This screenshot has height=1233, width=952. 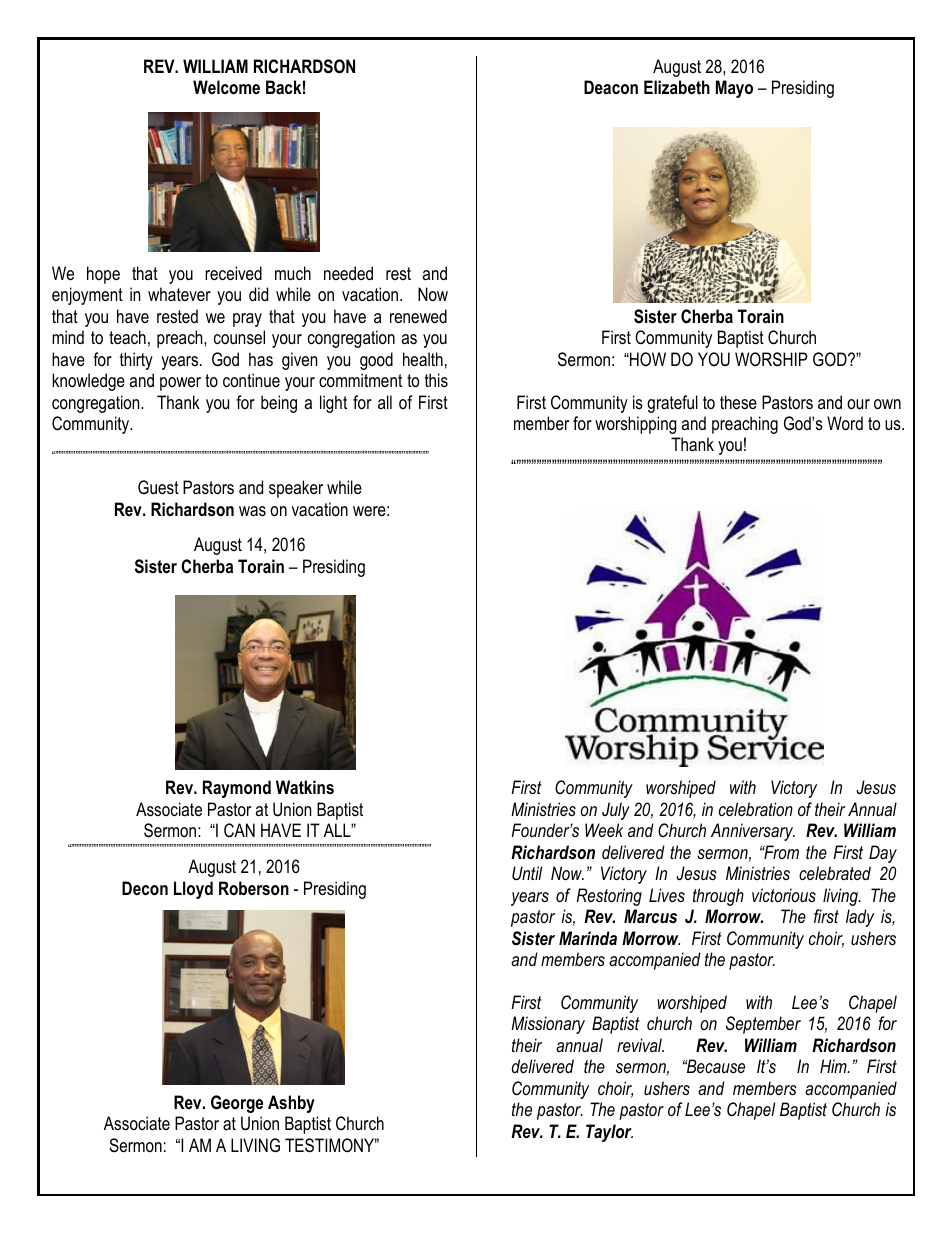 I want to click on Word, so click(x=845, y=423).
